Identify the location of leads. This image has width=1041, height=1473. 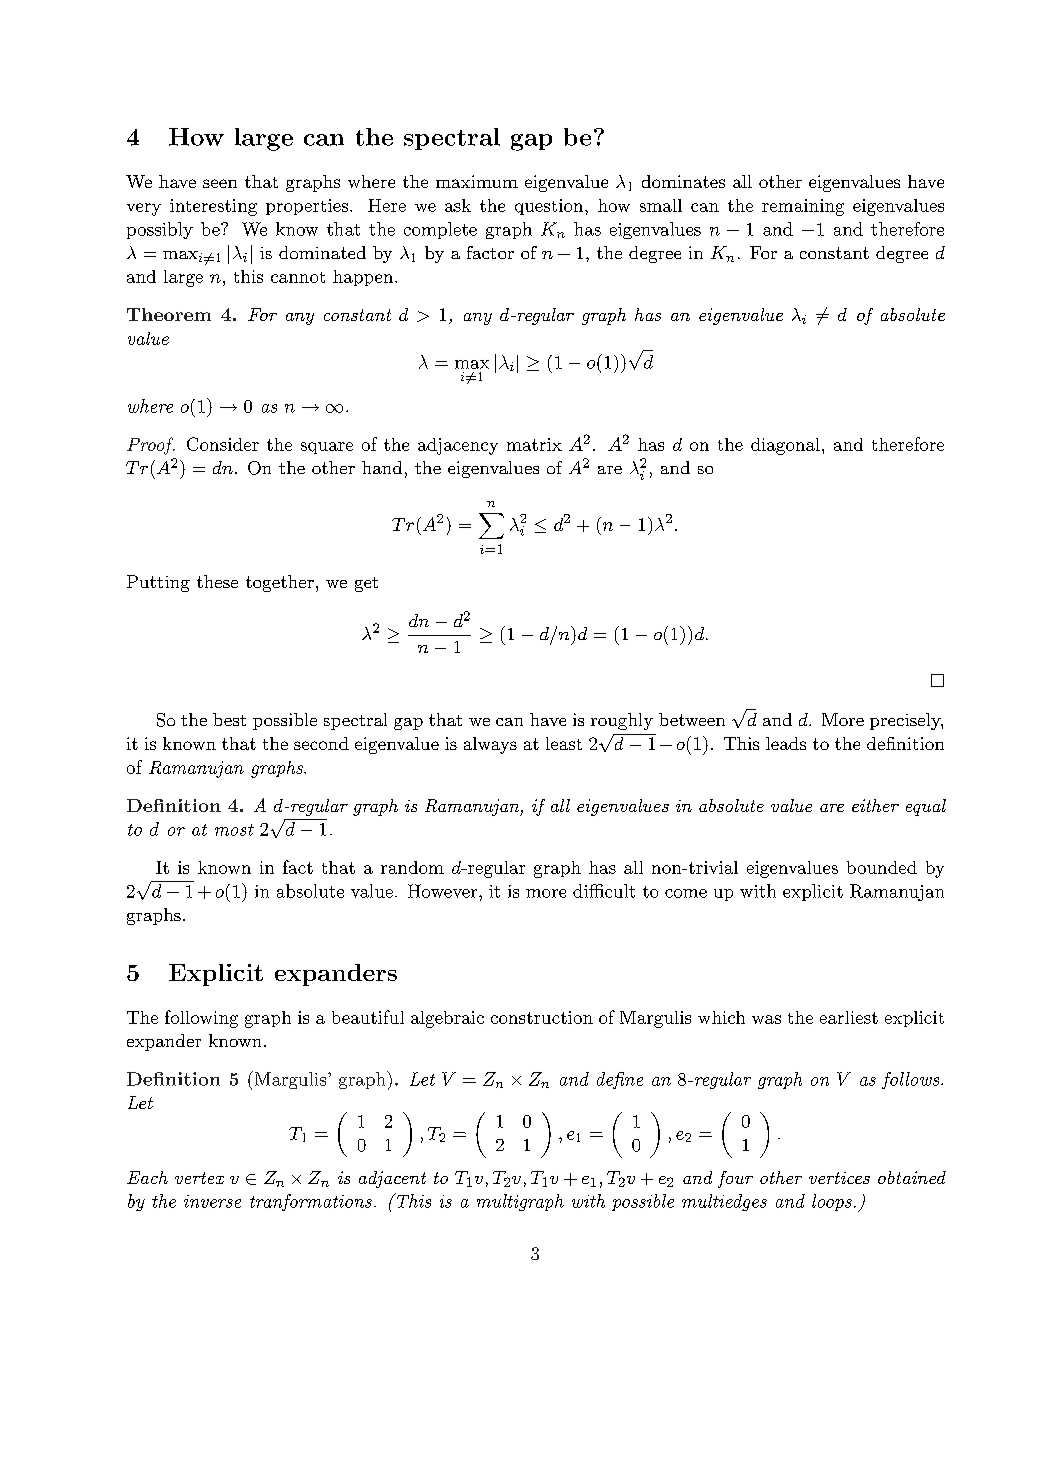
(786, 743).
